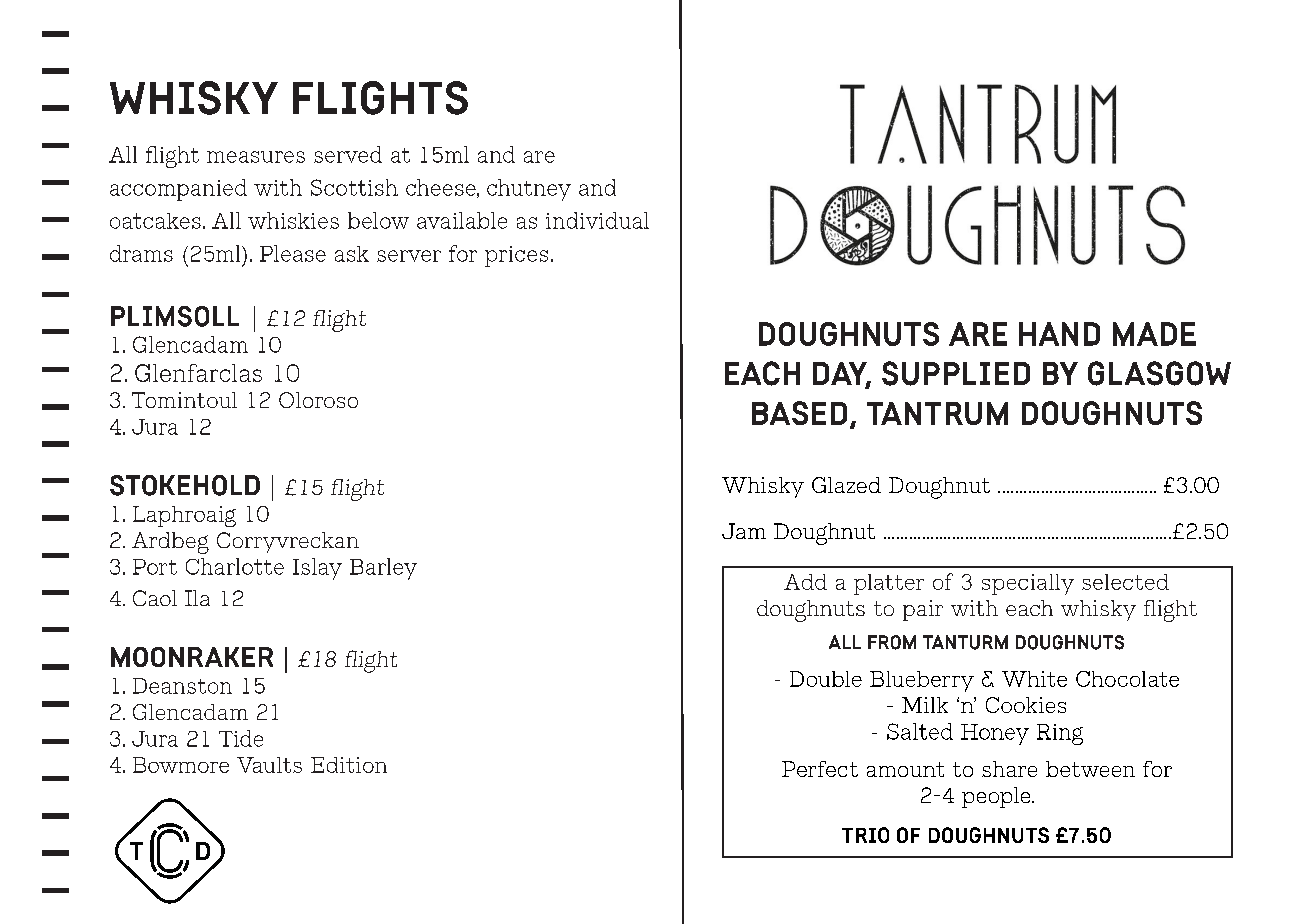 This document has height=924, width=1311. What do you see at coordinates (597, 220) in the document?
I see `individual` at bounding box center [597, 220].
